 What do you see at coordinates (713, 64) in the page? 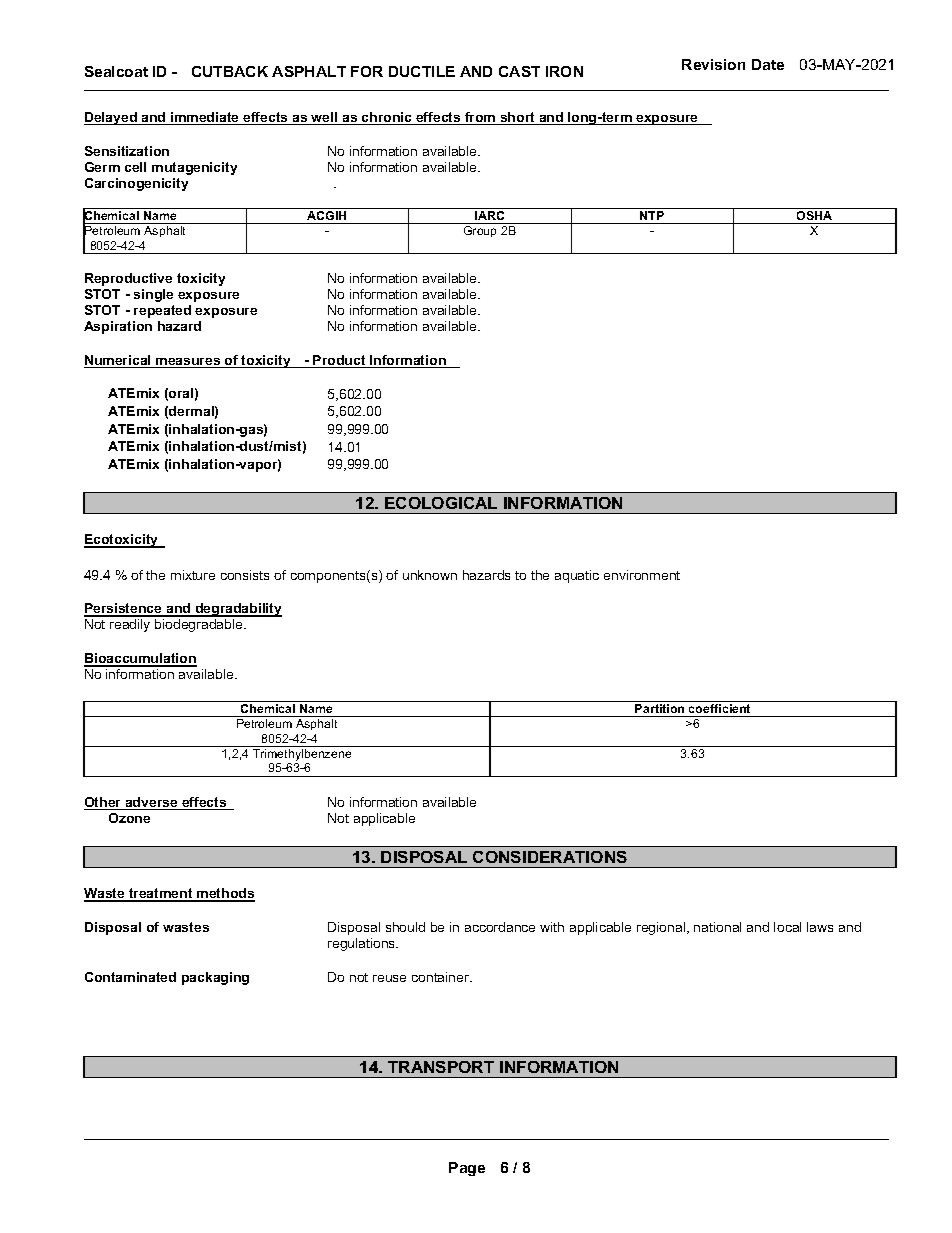
I see `Revision` at bounding box center [713, 64].
